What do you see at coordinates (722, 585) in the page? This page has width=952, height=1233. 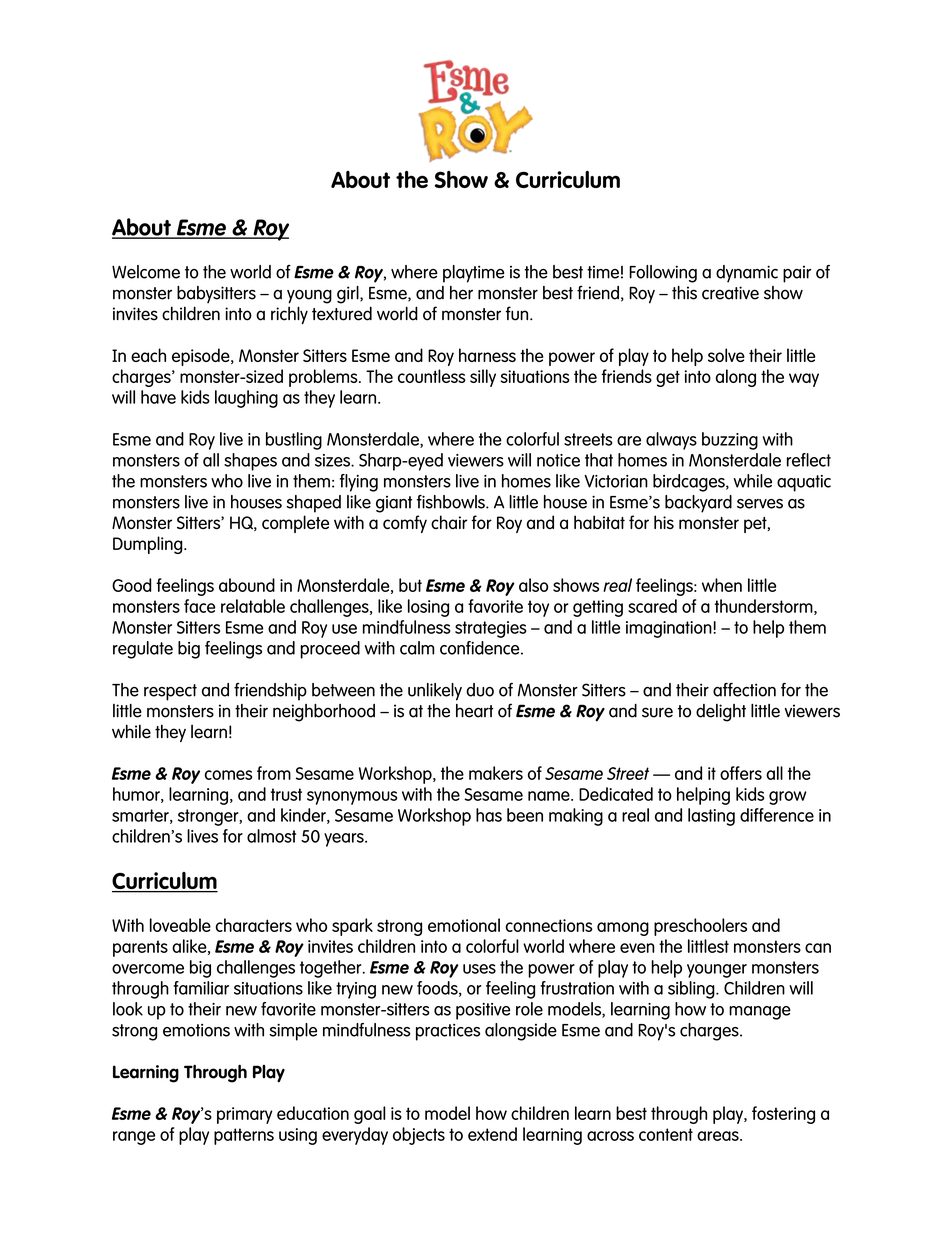 I see `when` at bounding box center [722, 585].
